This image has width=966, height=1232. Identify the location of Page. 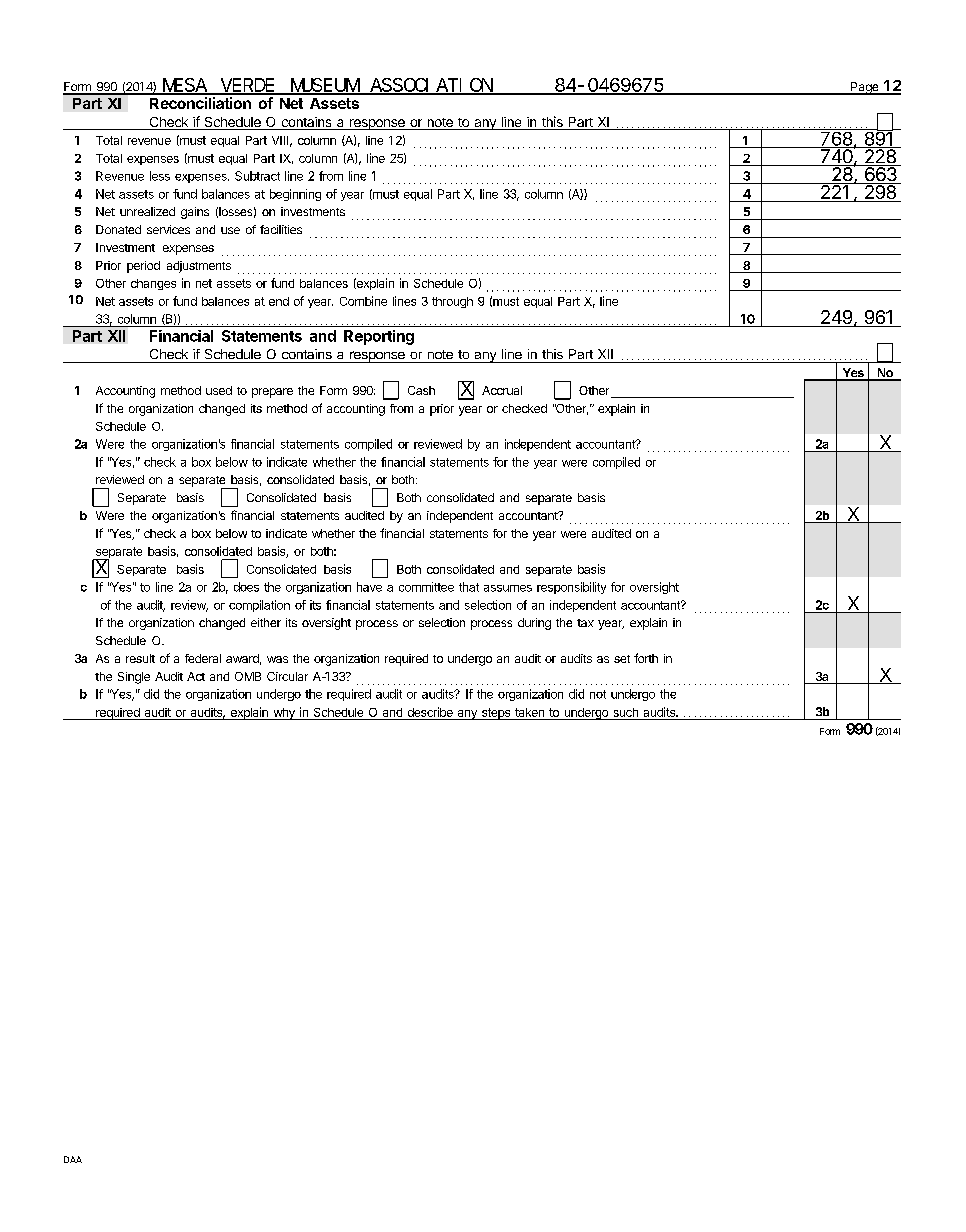
(865, 88).
